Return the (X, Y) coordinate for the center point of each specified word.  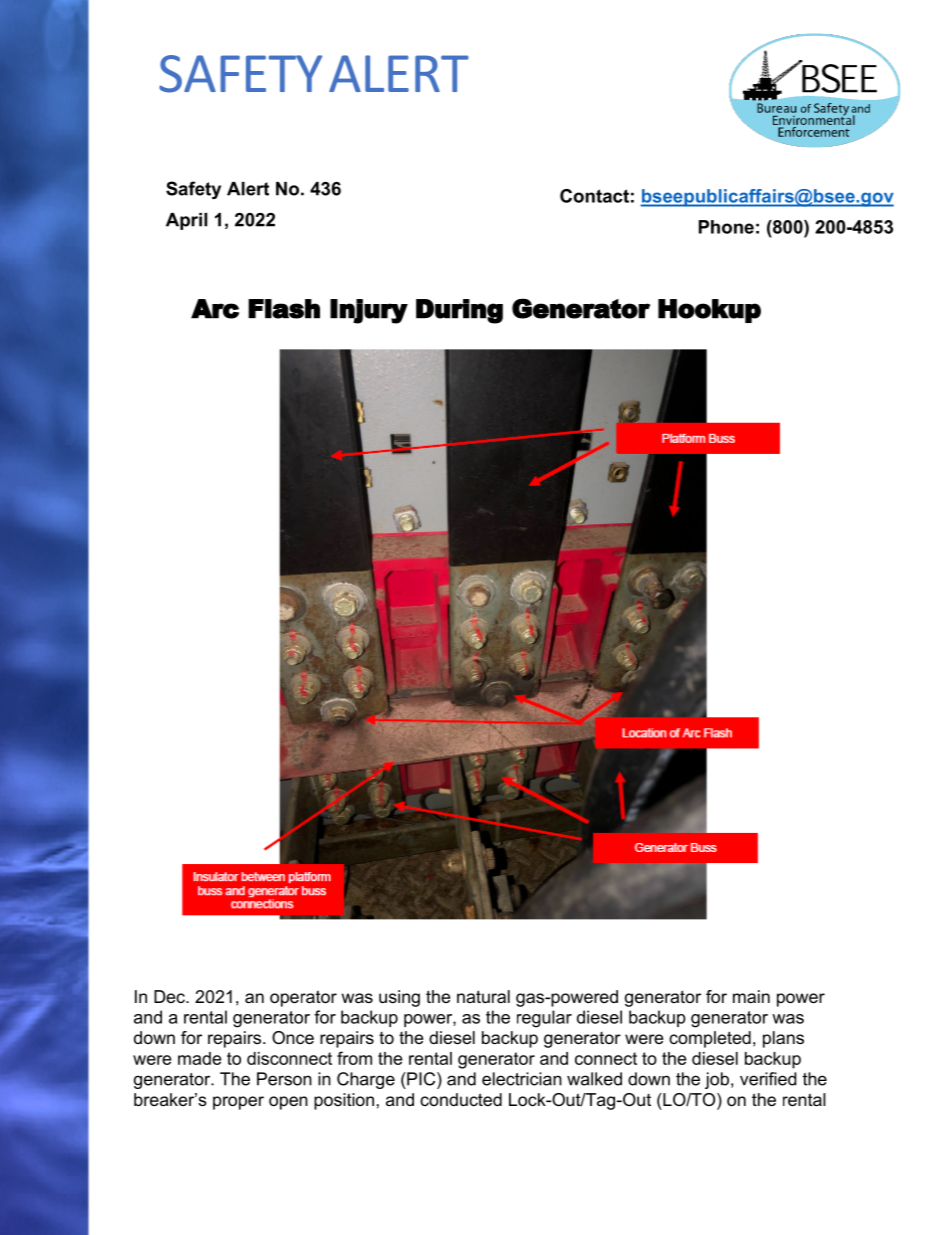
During (459, 311)
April (186, 221)
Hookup (709, 311)
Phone (726, 227)
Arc (215, 309)
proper (238, 1103)
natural (483, 996)
